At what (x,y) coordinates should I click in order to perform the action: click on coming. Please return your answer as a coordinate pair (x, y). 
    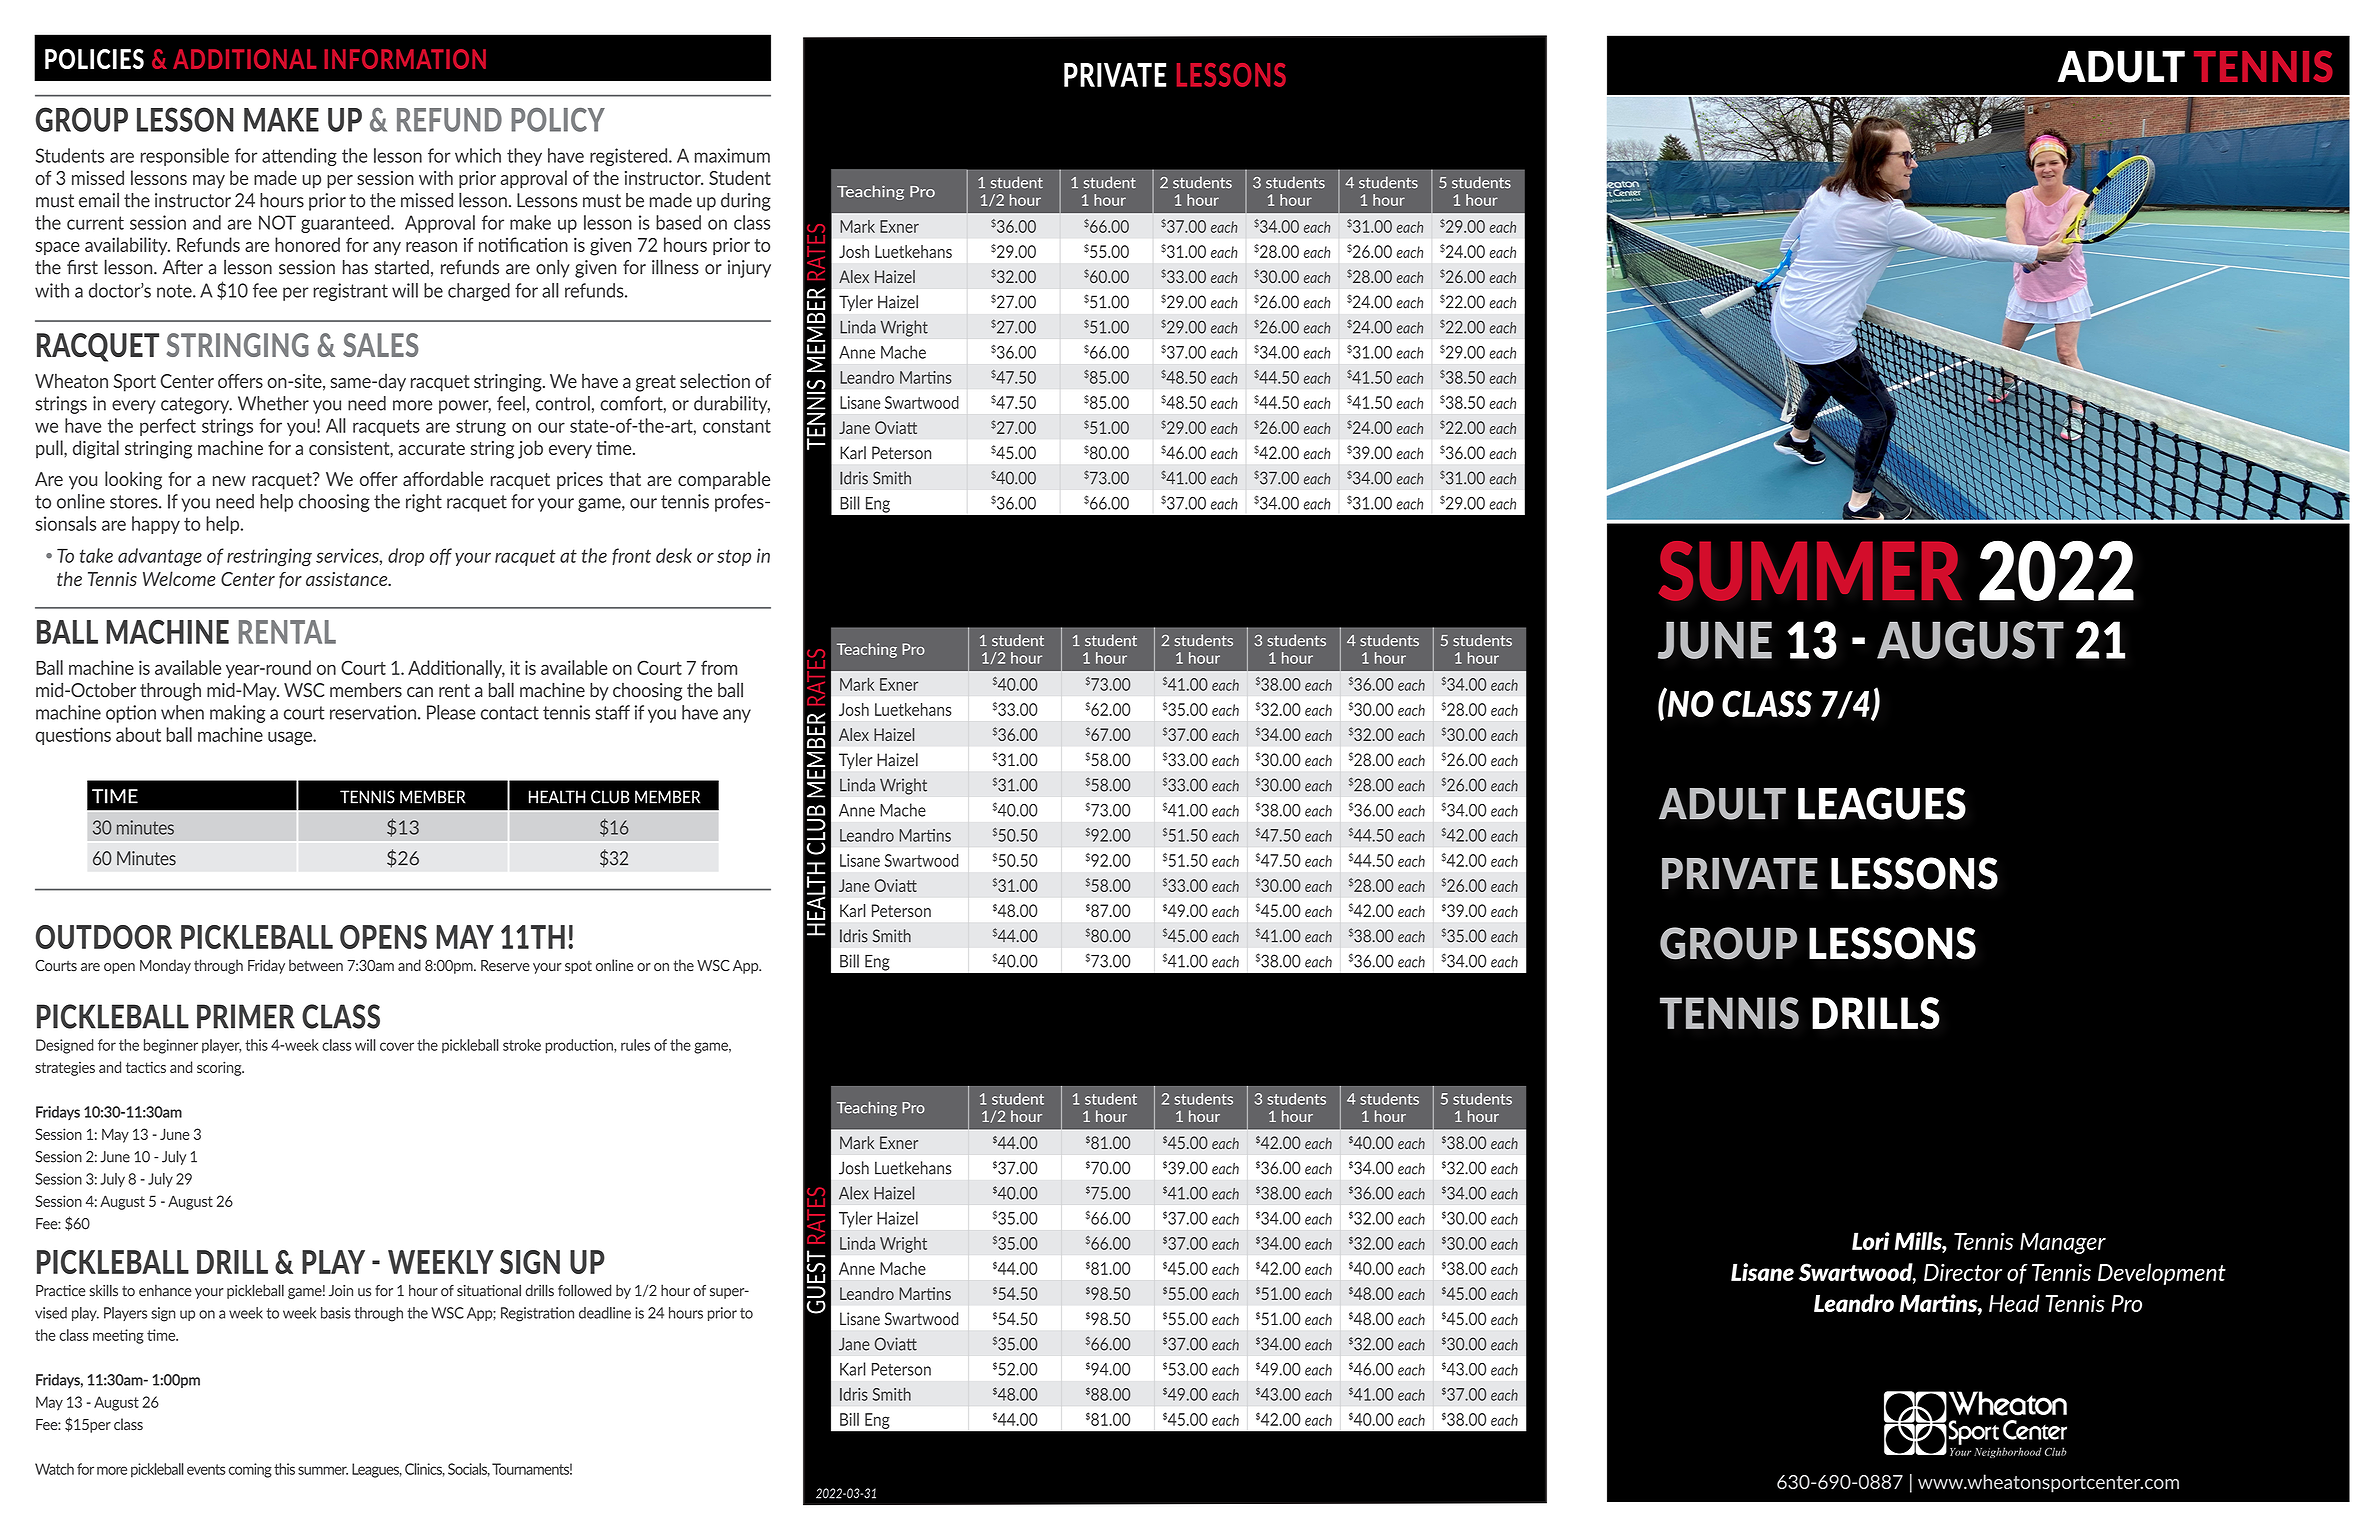
    Looking at the image, I should click on (250, 1470).
